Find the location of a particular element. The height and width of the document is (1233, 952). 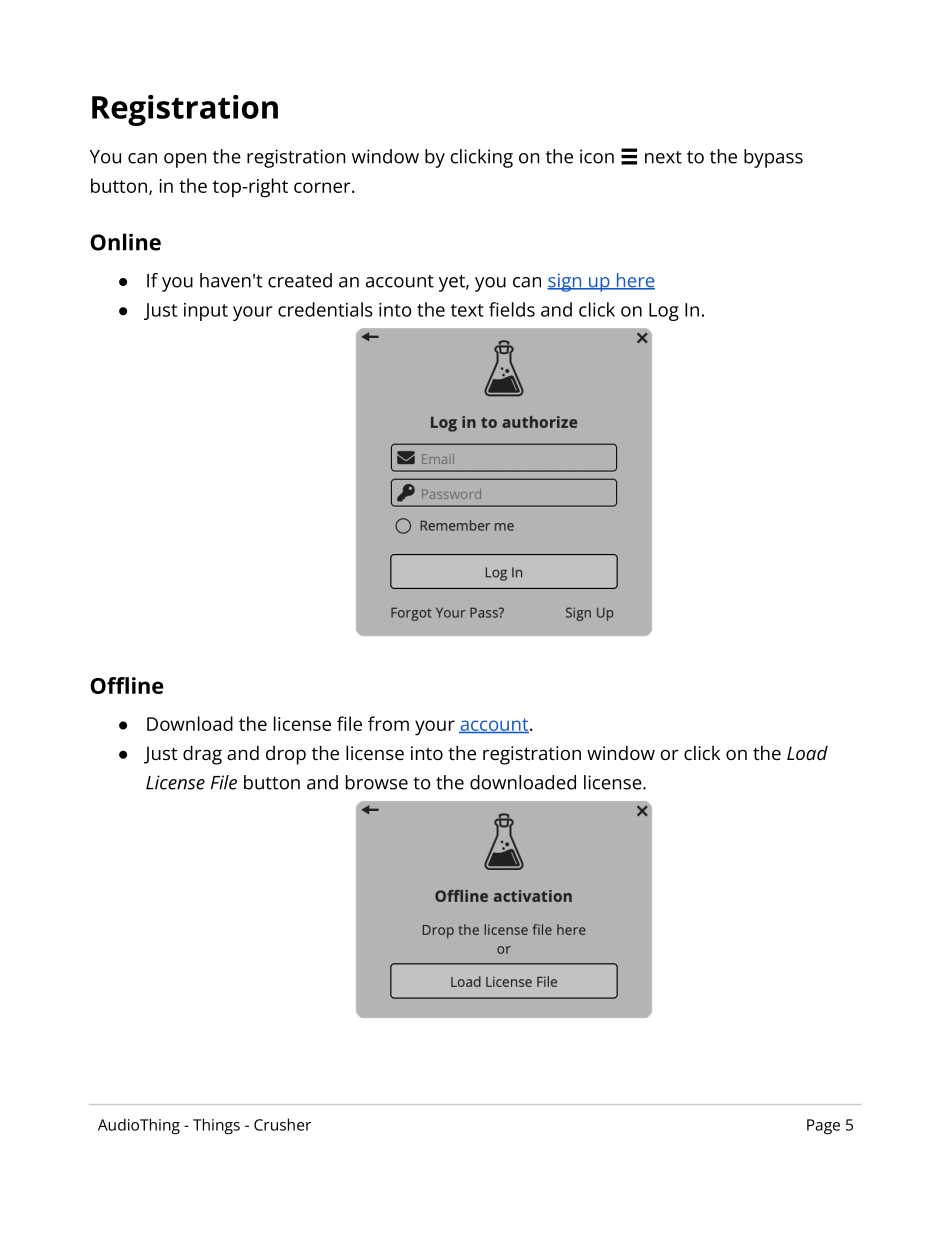

Things is located at coordinates (216, 1126).
